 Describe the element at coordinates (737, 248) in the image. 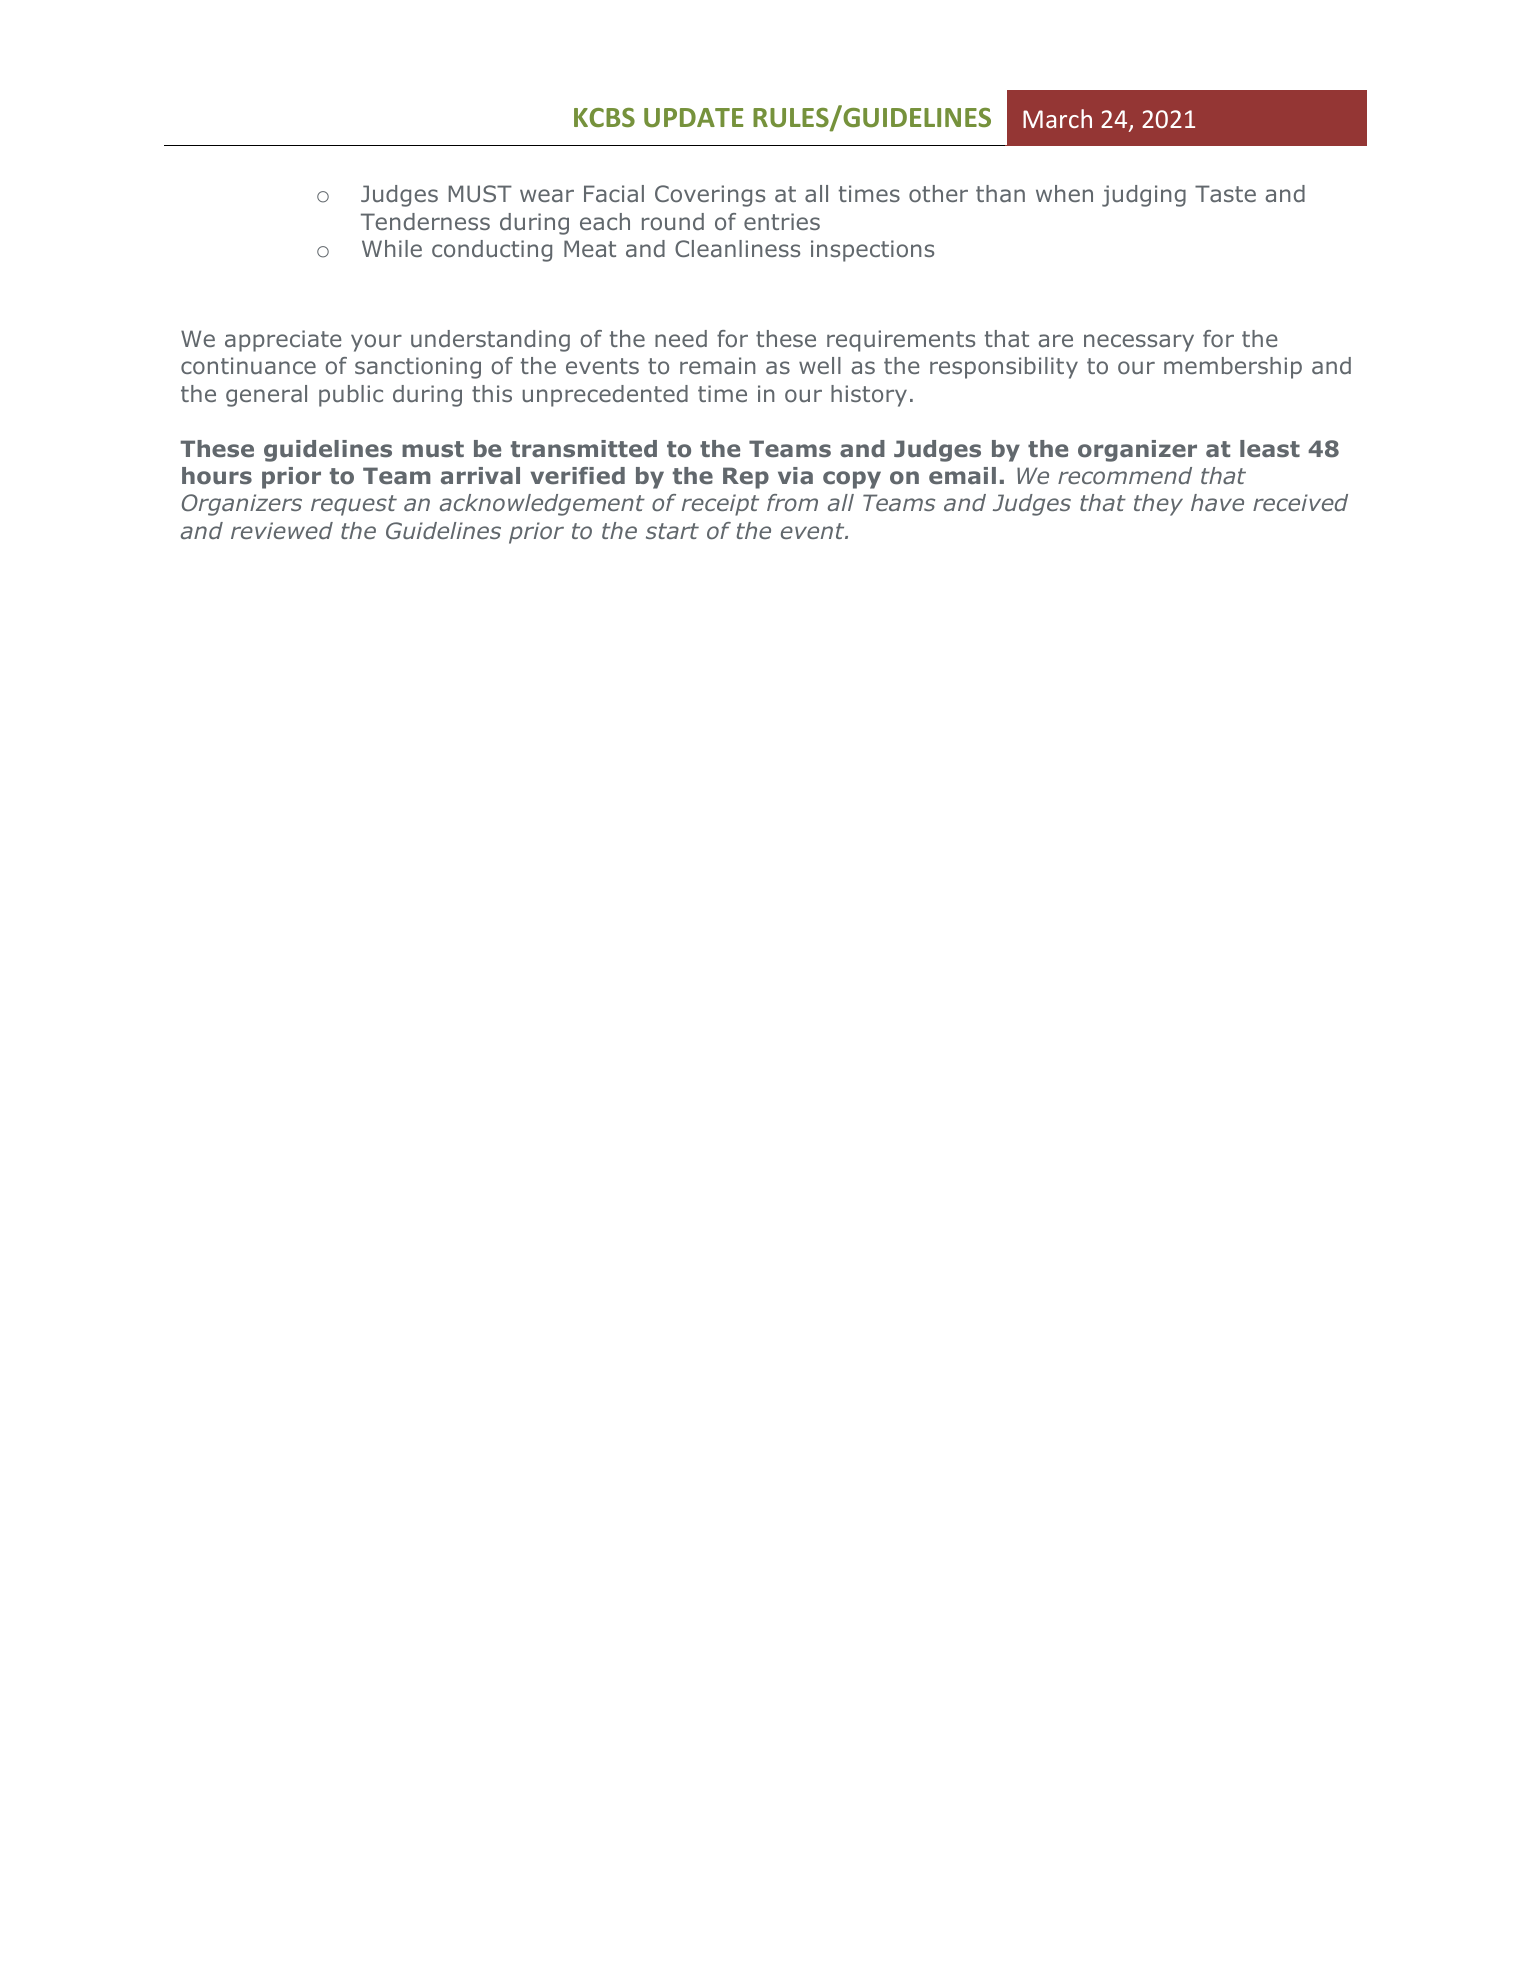

I see `Cleanliness` at that location.
